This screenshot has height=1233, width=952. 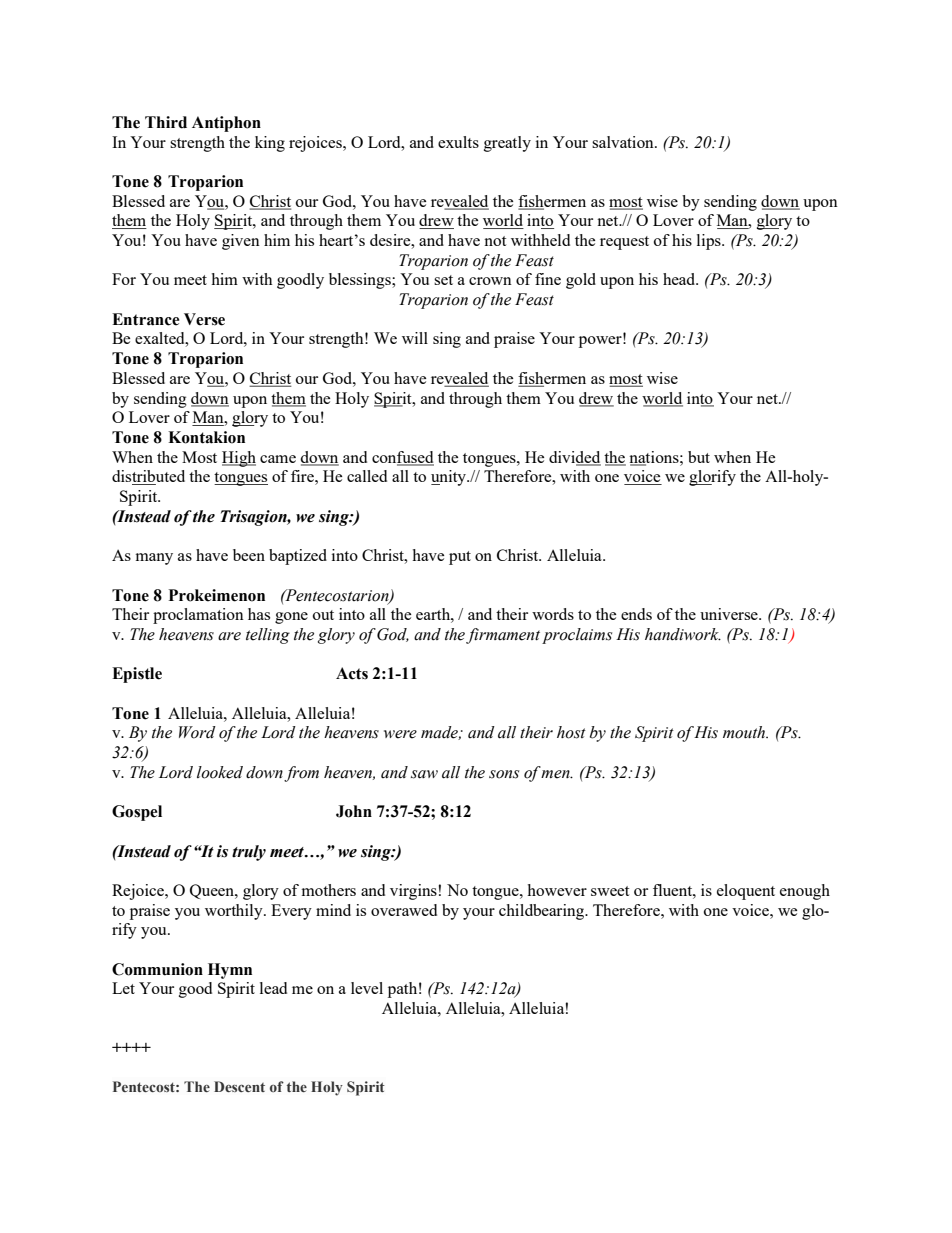 What do you see at coordinates (458, 142) in the screenshot?
I see `exults` at bounding box center [458, 142].
